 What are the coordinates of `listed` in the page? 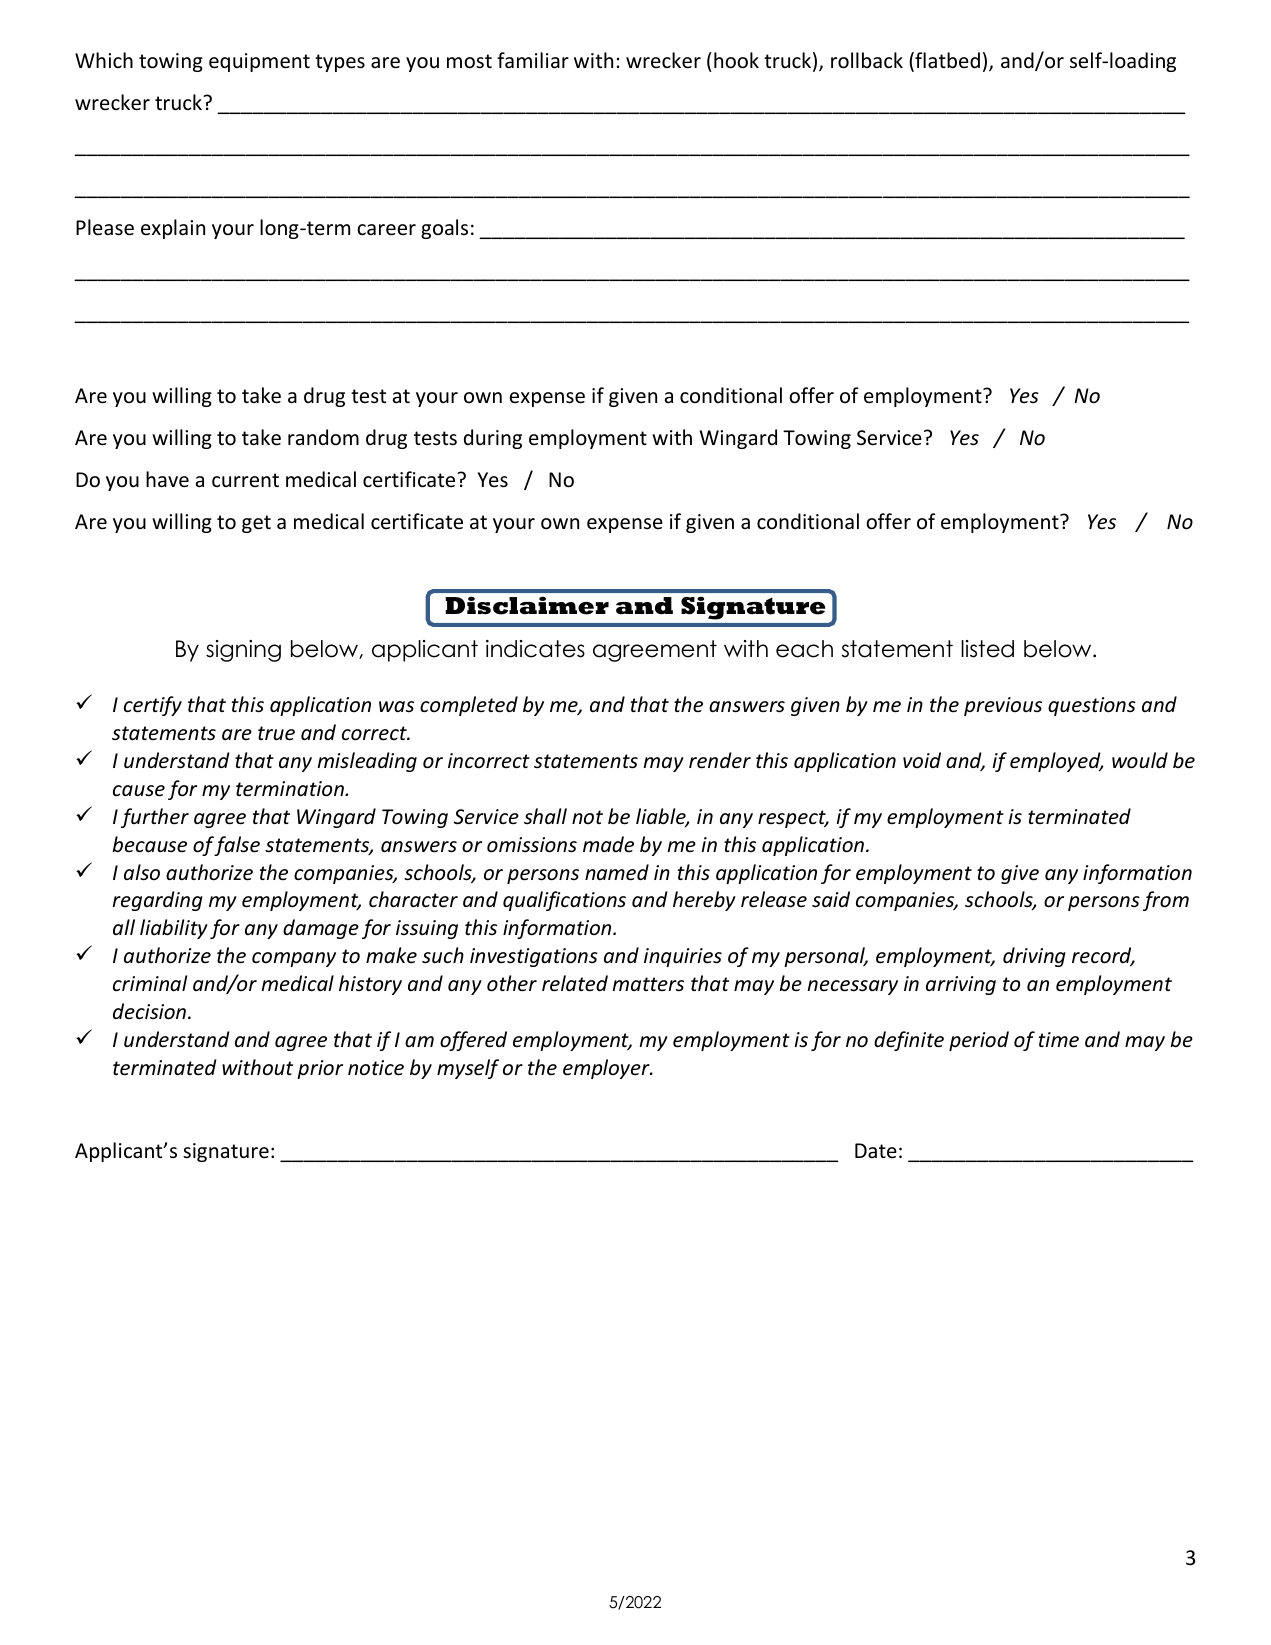 It's located at (987, 649).
